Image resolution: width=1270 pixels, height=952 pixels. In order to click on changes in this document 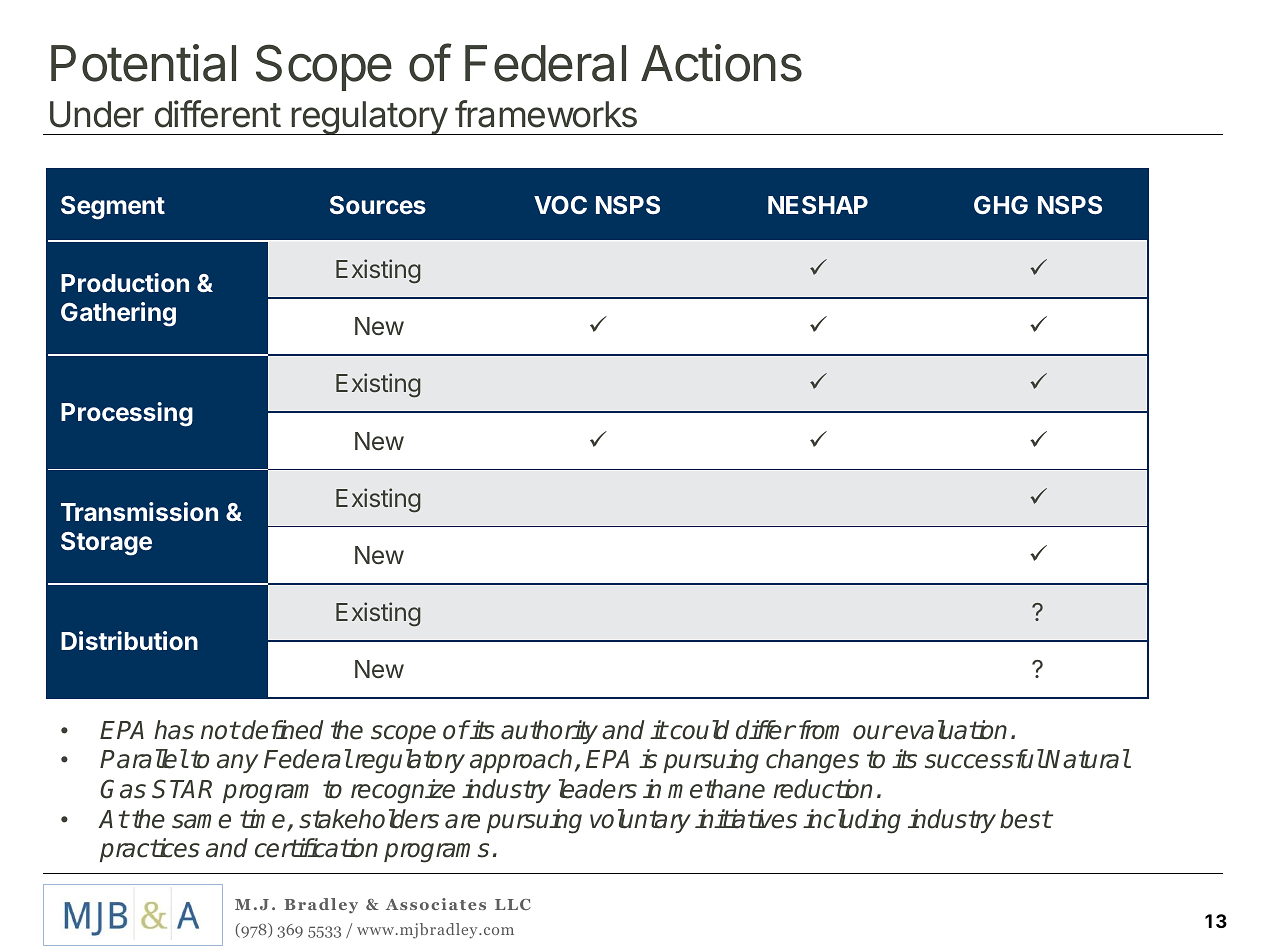, I will do `click(812, 761)`.
